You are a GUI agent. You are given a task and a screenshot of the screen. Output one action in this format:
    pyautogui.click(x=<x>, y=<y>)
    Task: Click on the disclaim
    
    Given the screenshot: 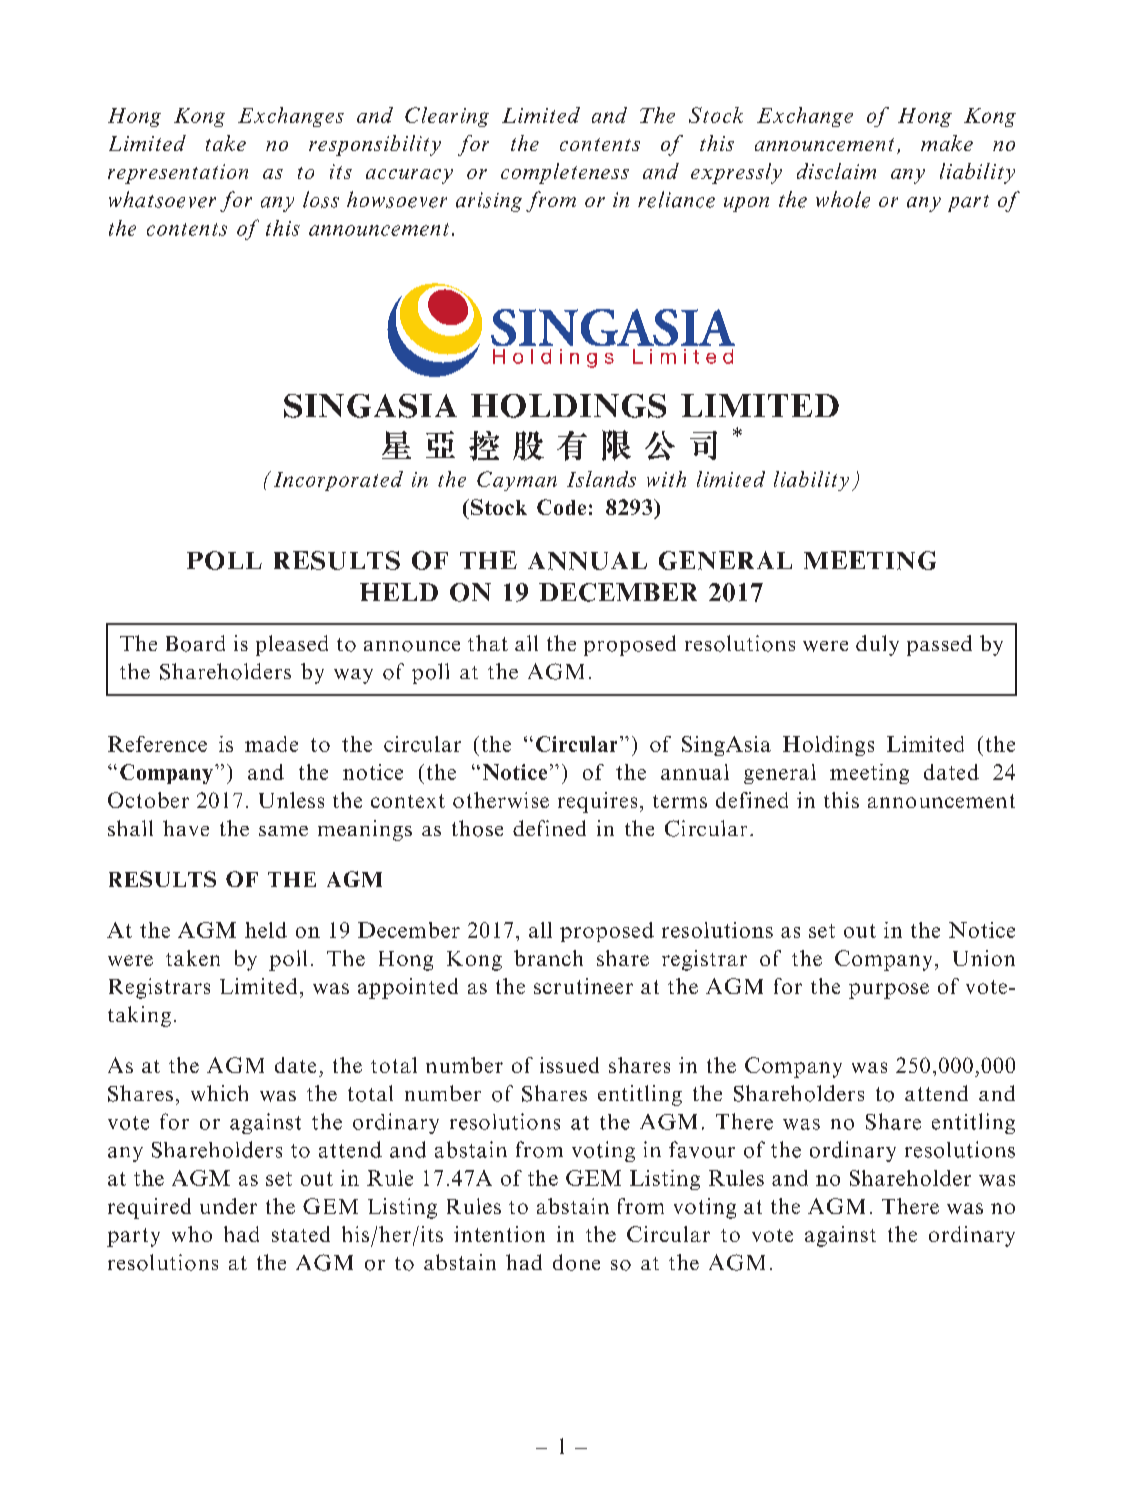 What is the action you would take?
    pyautogui.click(x=836, y=171)
